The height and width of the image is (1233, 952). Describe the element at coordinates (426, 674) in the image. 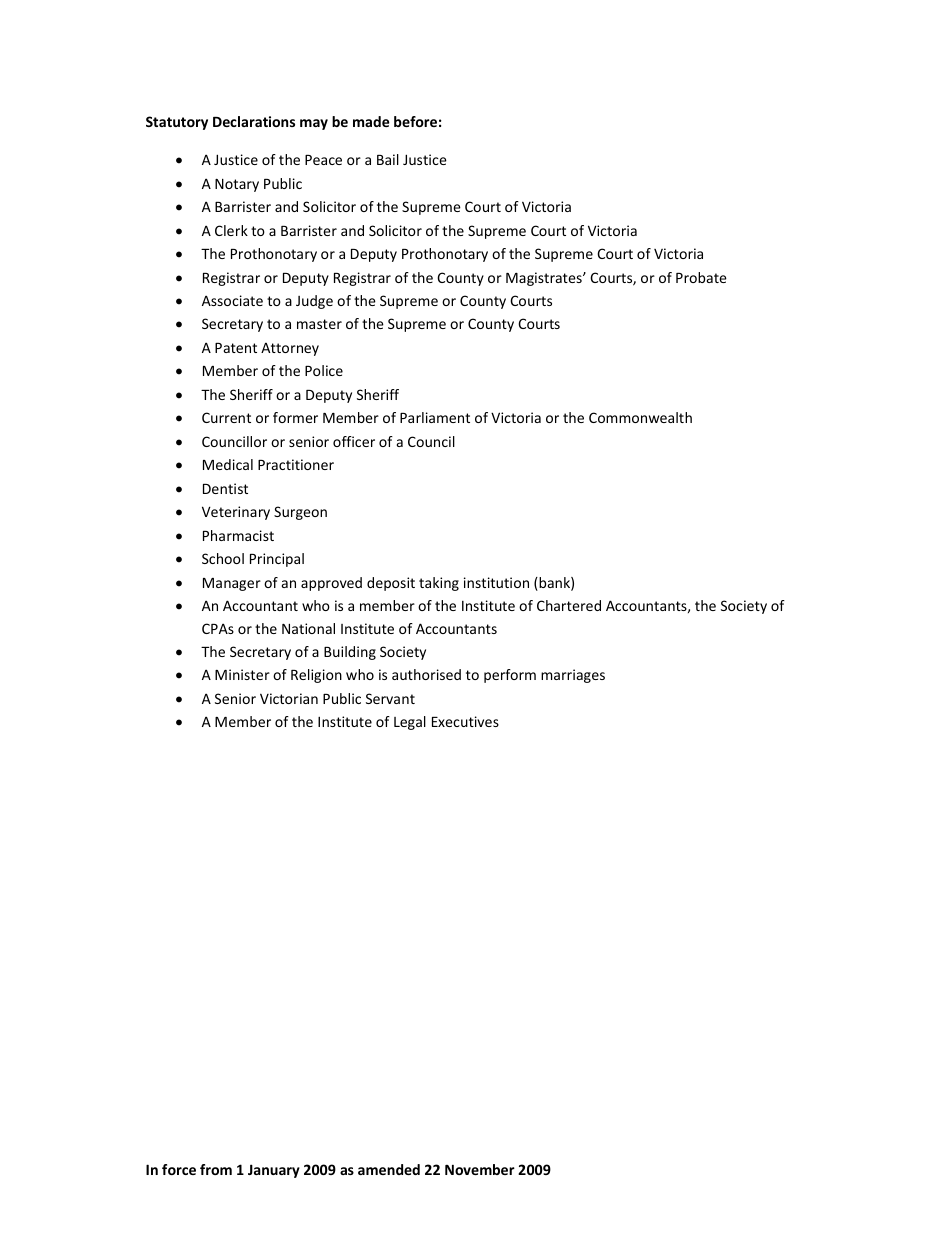

I see `authorised` at that location.
